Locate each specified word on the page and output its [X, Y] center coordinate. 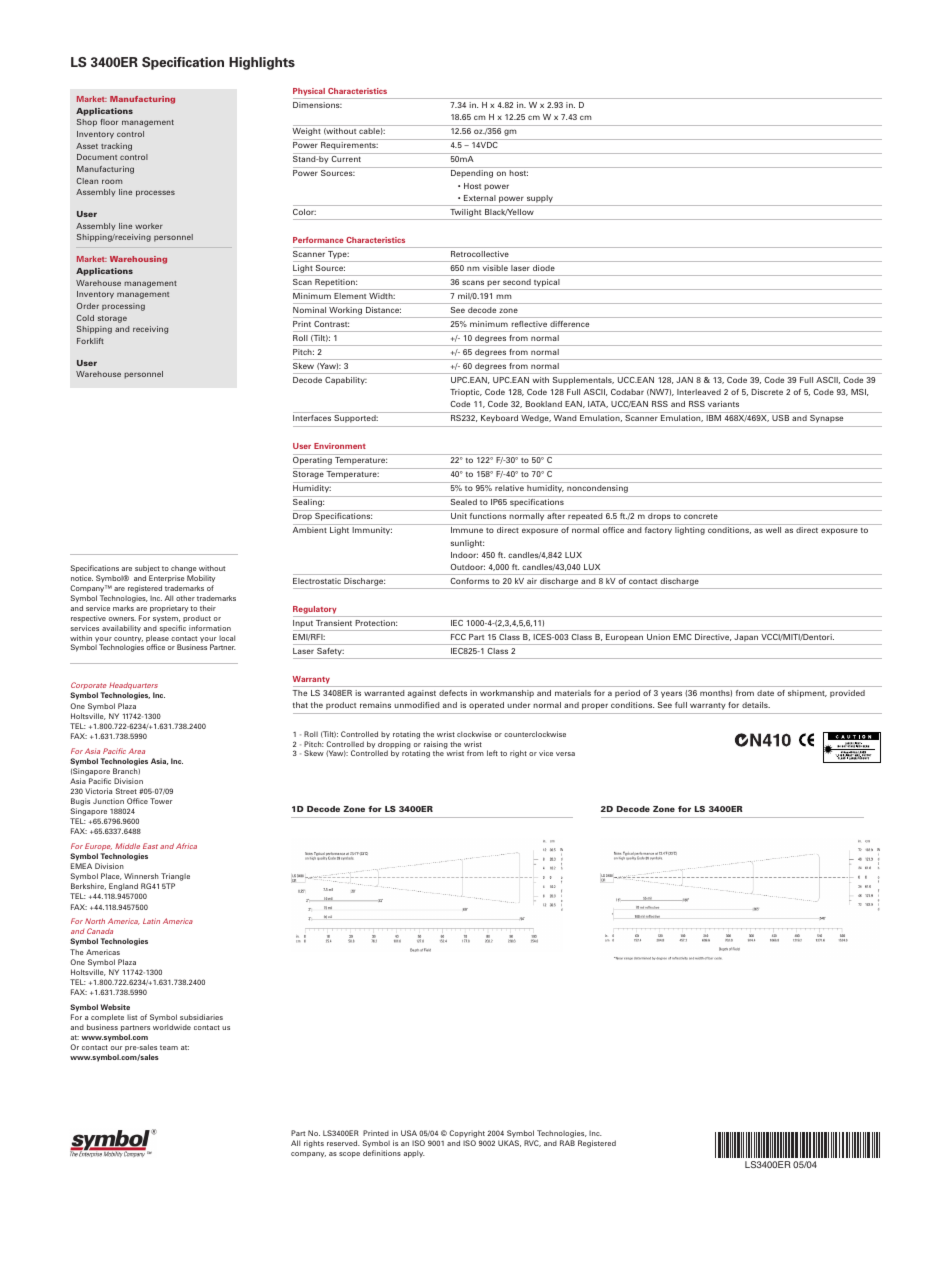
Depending [472, 174]
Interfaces [312, 418]
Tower [161, 801]
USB [780, 418]
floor [109, 122]
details [756, 705]
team [169, 1047]
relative [509, 488]
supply [540, 199]
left [492, 753]
